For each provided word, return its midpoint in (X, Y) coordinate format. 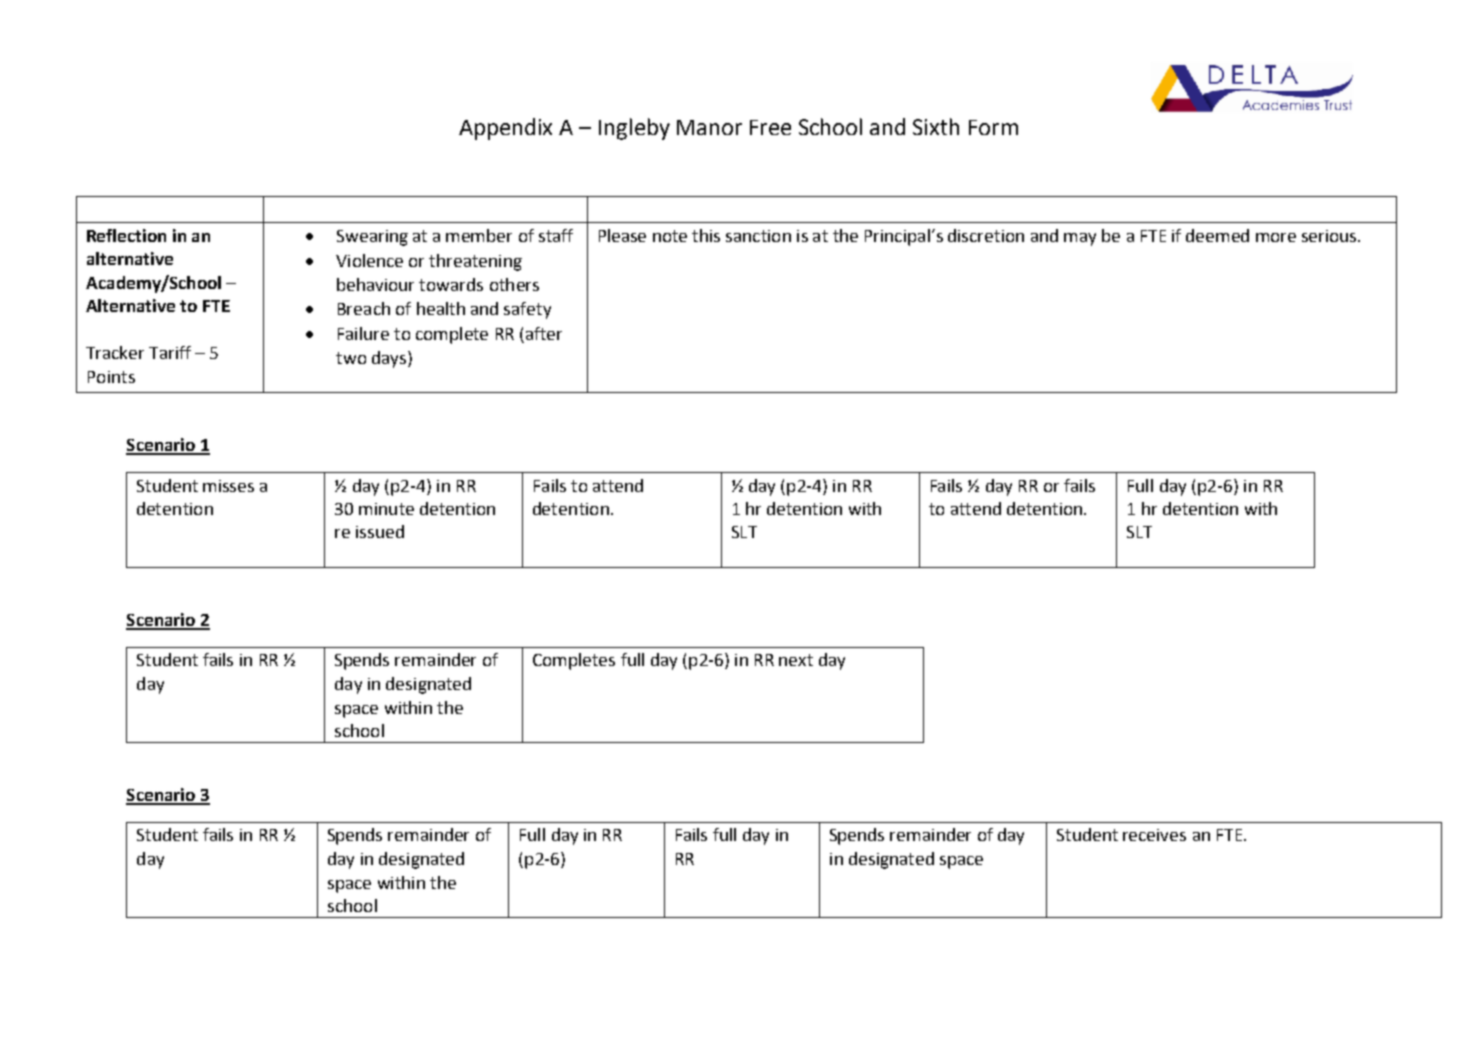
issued (380, 531)
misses (228, 486)
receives (1154, 835)
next (796, 660)
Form (993, 127)
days (390, 359)
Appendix (505, 129)
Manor (709, 127)
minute (386, 509)
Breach (364, 308)
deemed (1217, 235)
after (544, 333)
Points (111, 377)
